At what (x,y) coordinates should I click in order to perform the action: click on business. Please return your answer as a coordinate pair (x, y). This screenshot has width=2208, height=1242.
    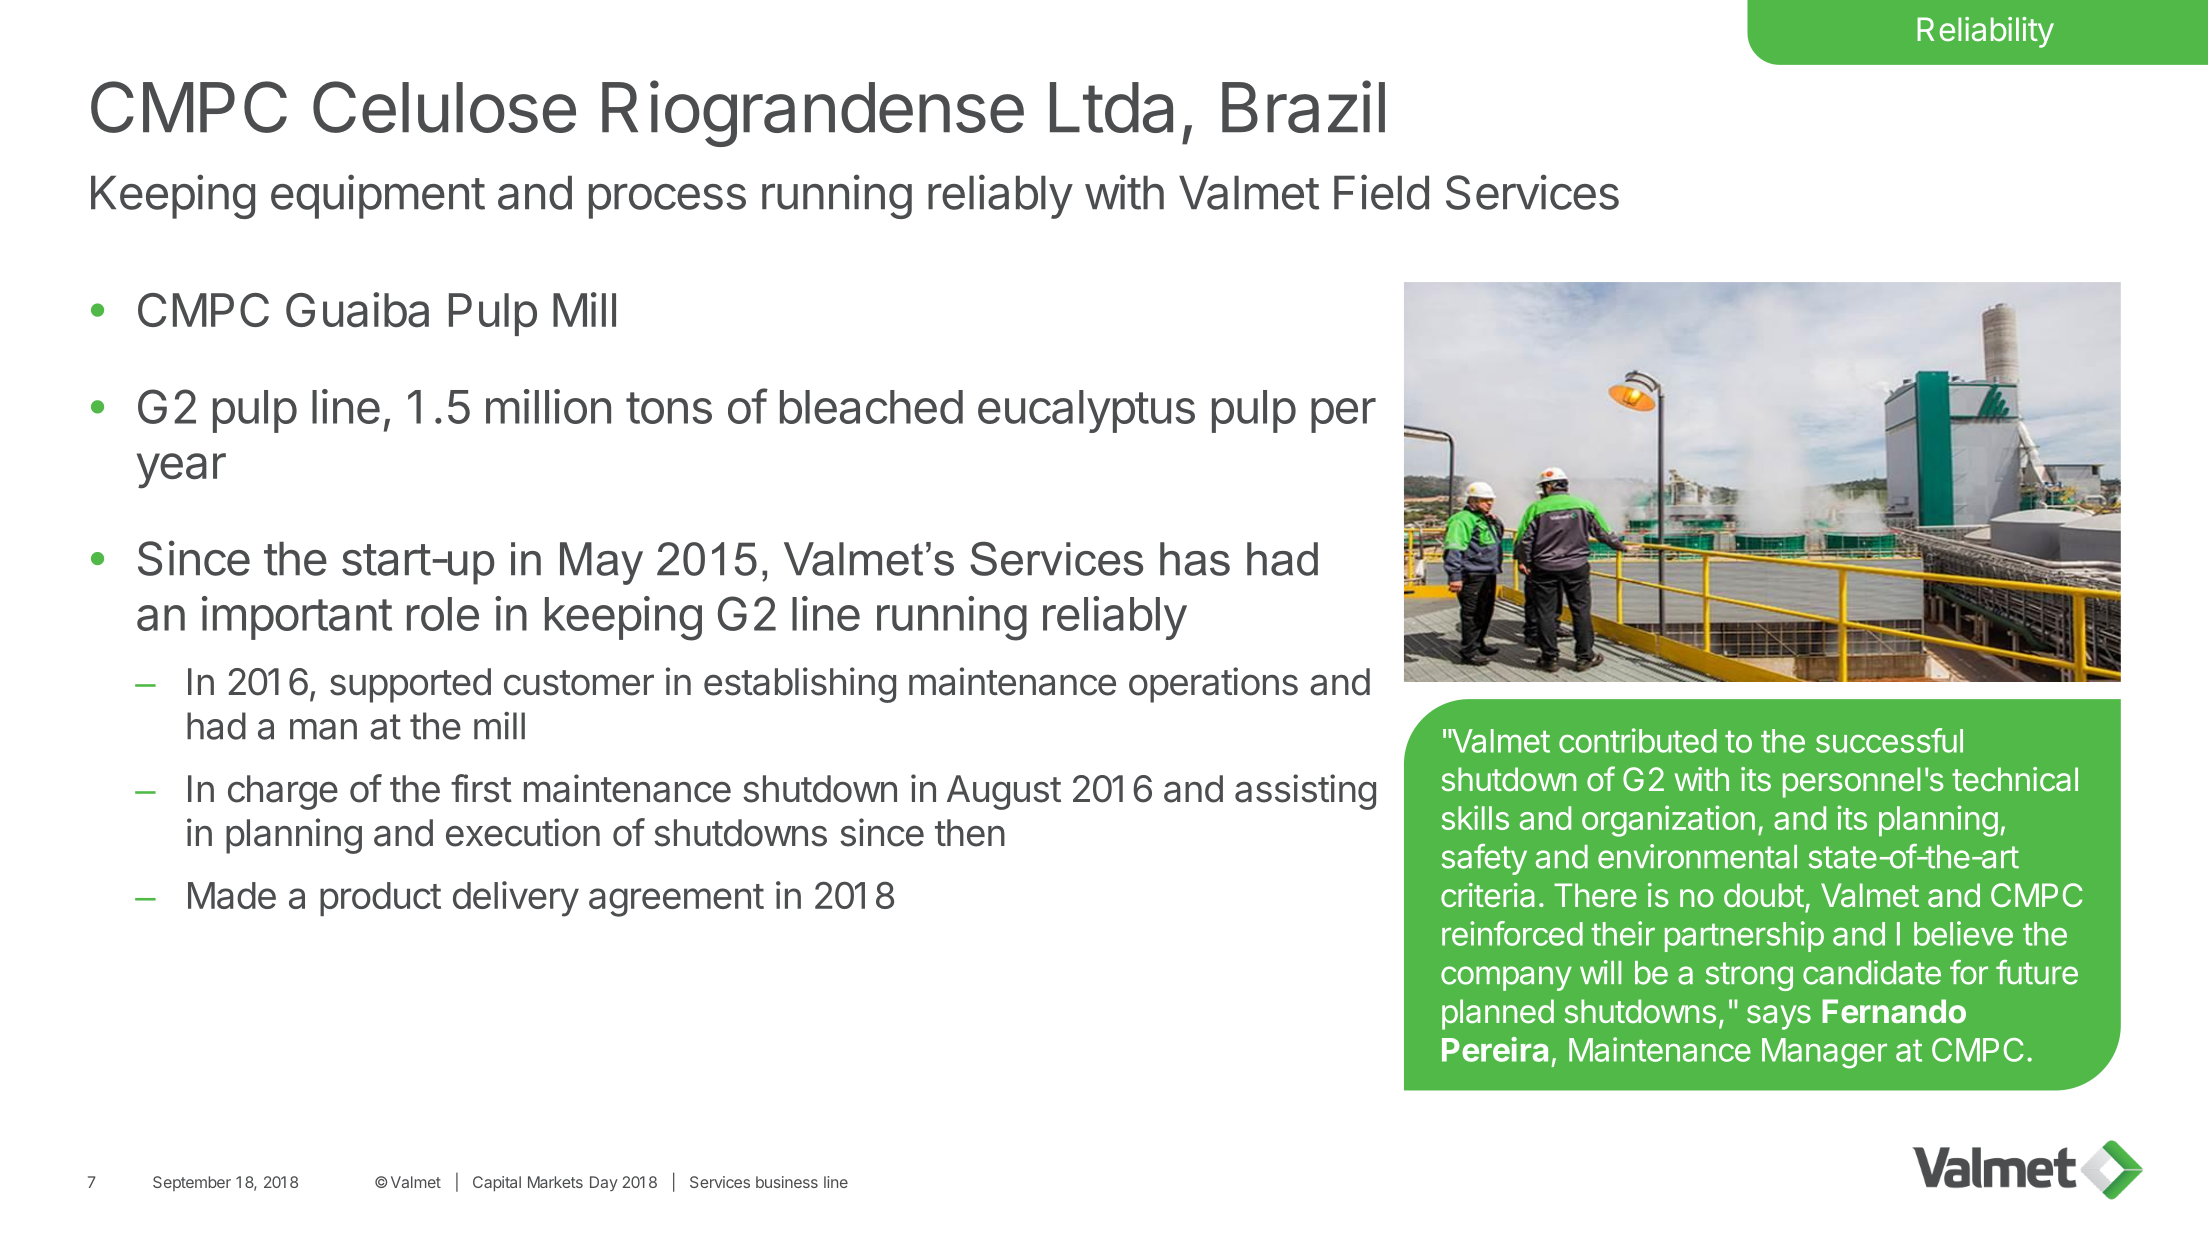
    Looking at the image, I should click on (787, 1182).
